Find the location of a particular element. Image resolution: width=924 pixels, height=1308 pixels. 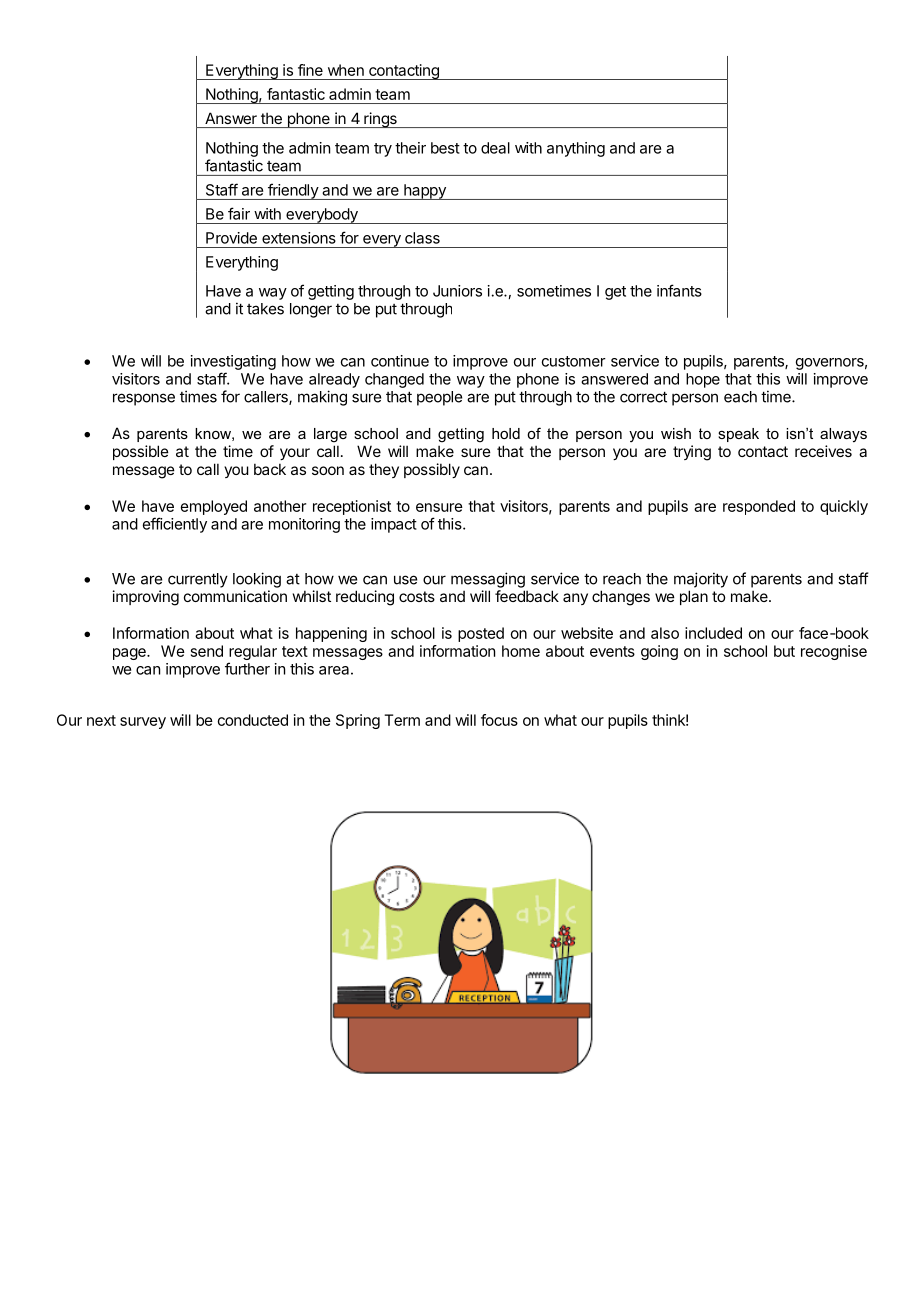

majority is located at coordinates (701, 580).
